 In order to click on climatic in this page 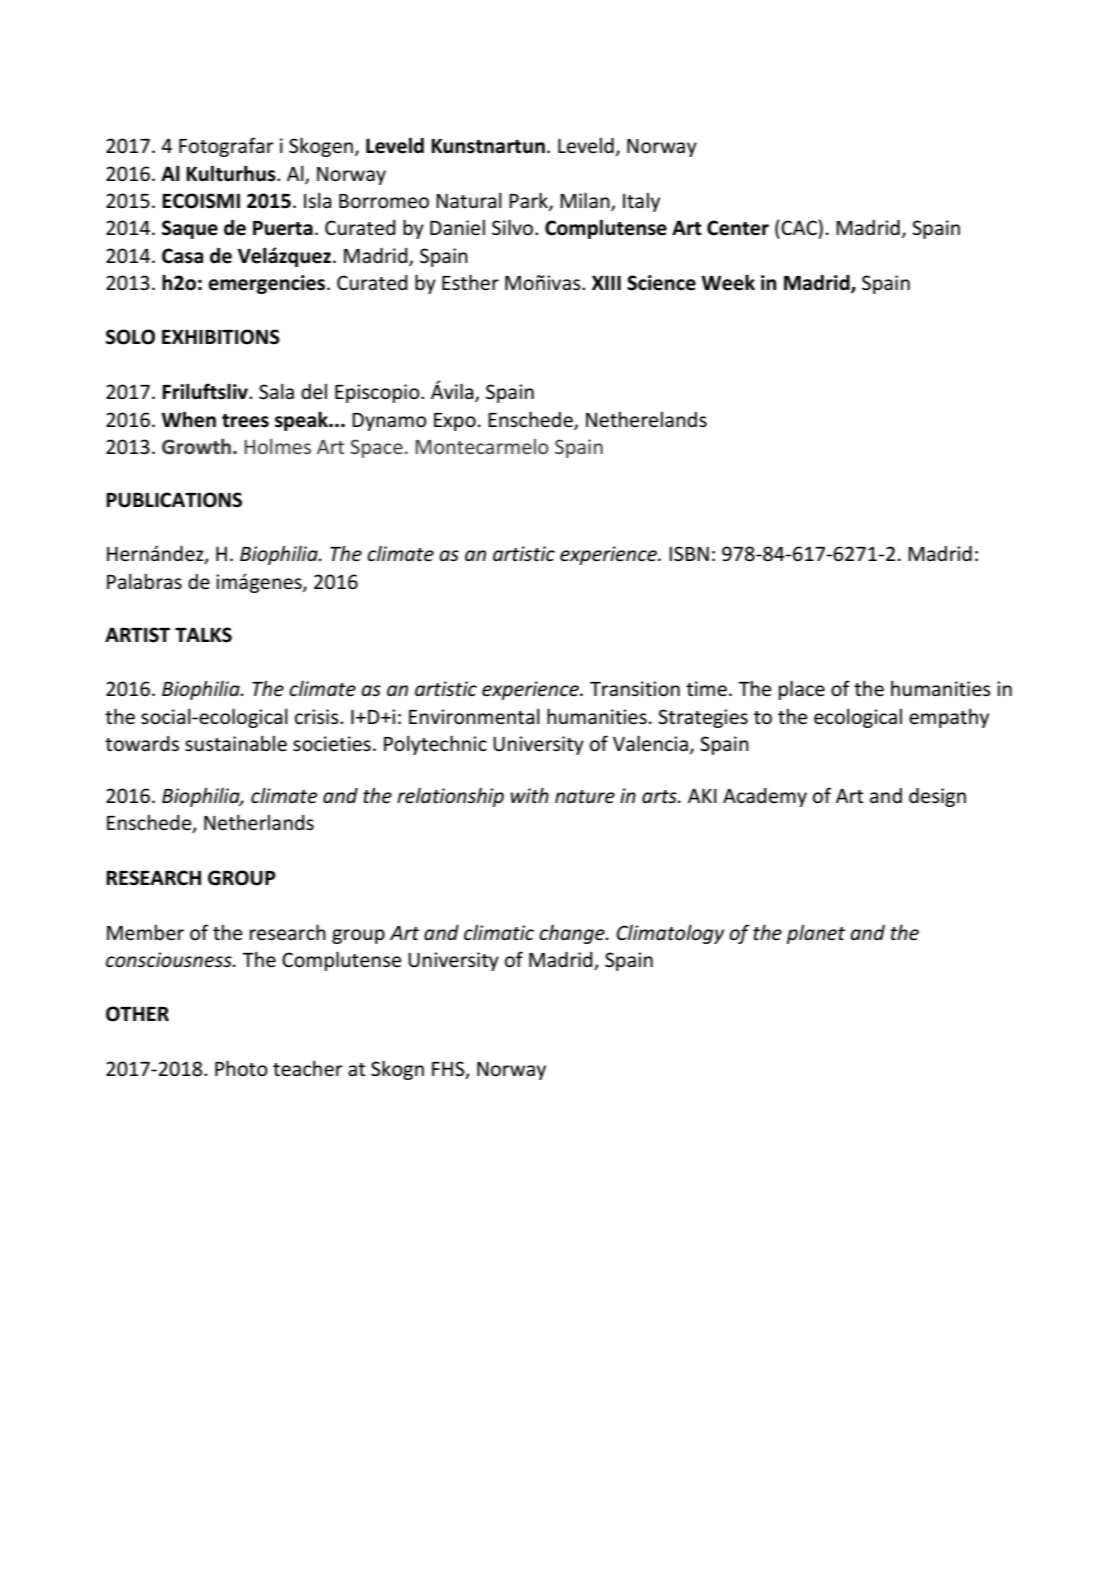, I will do `click(499, 933)`.
